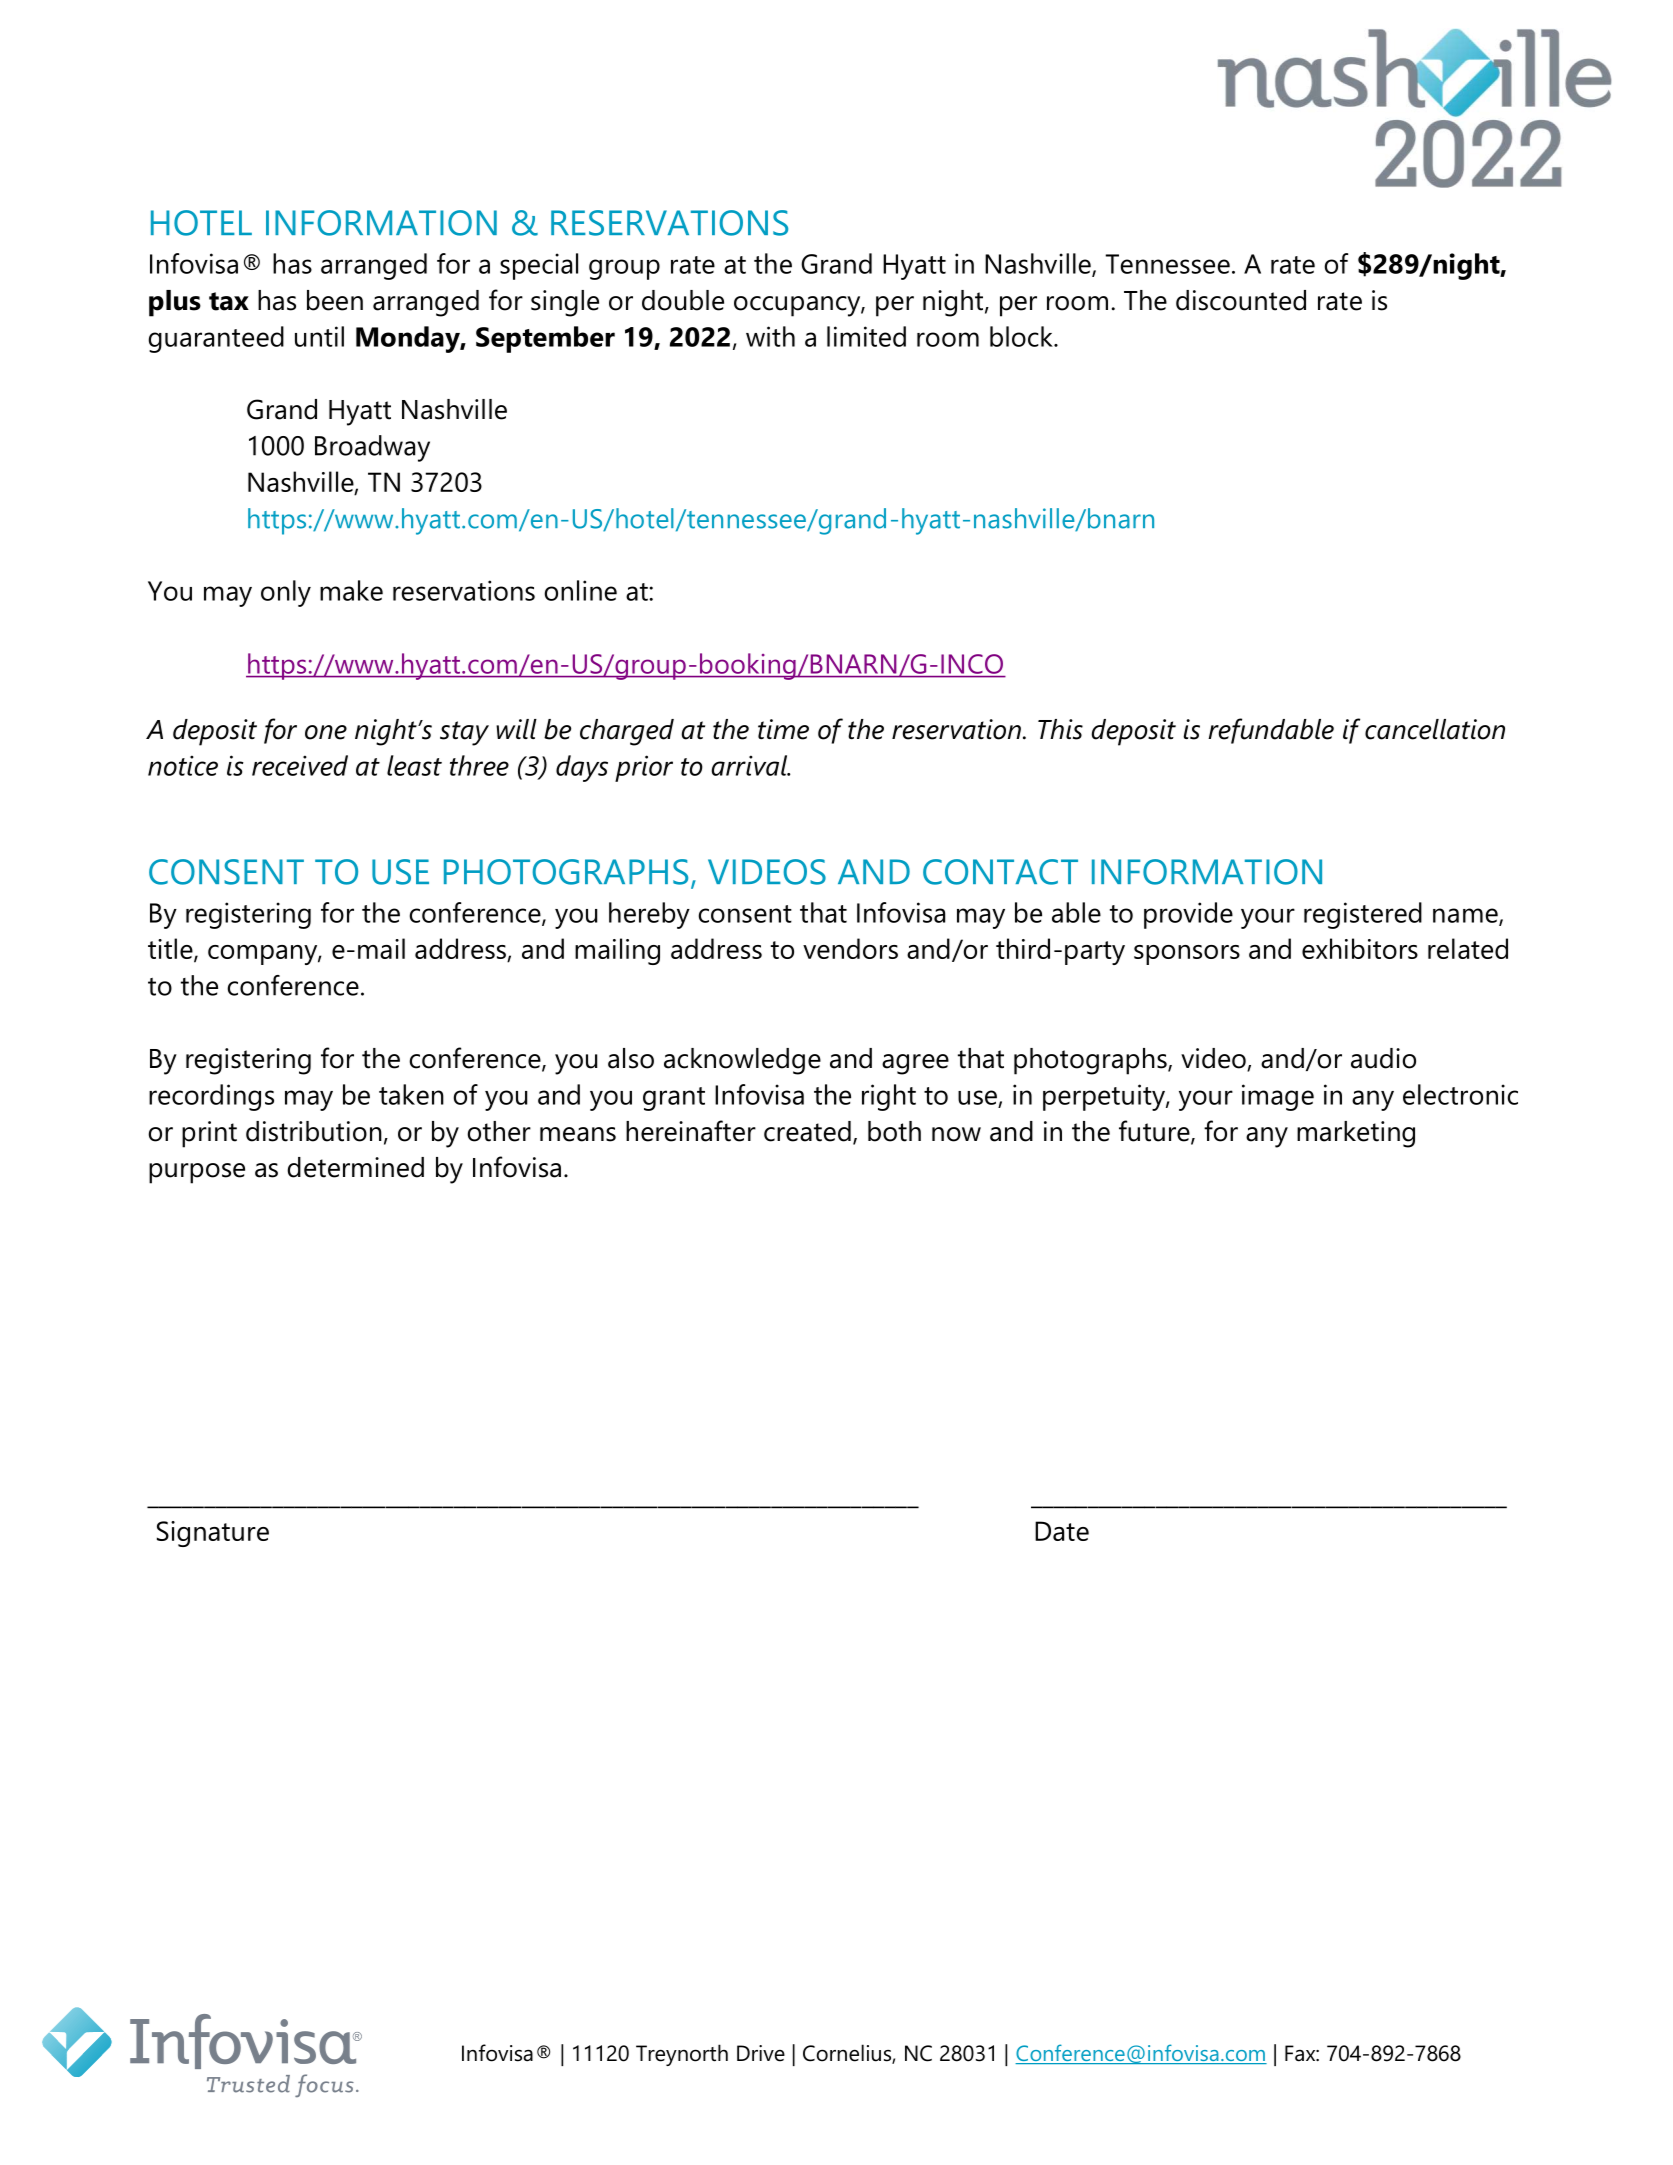 The height and width of the page is (2165, 1673). Describe the element at coordinates (213, 1534) in the page. I see `Signature` at that location.
